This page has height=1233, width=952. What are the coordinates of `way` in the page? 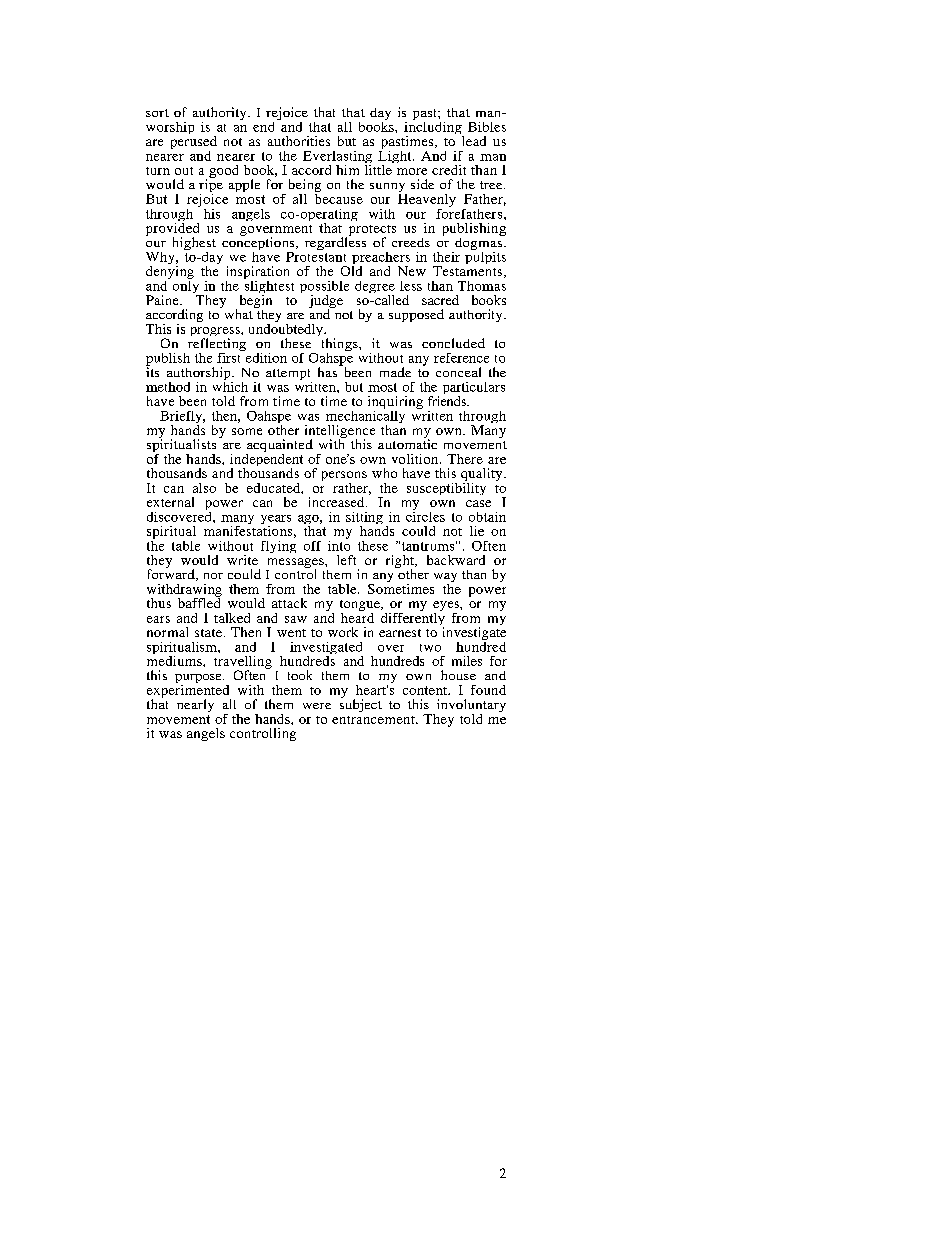 It's located at (445, 579).
